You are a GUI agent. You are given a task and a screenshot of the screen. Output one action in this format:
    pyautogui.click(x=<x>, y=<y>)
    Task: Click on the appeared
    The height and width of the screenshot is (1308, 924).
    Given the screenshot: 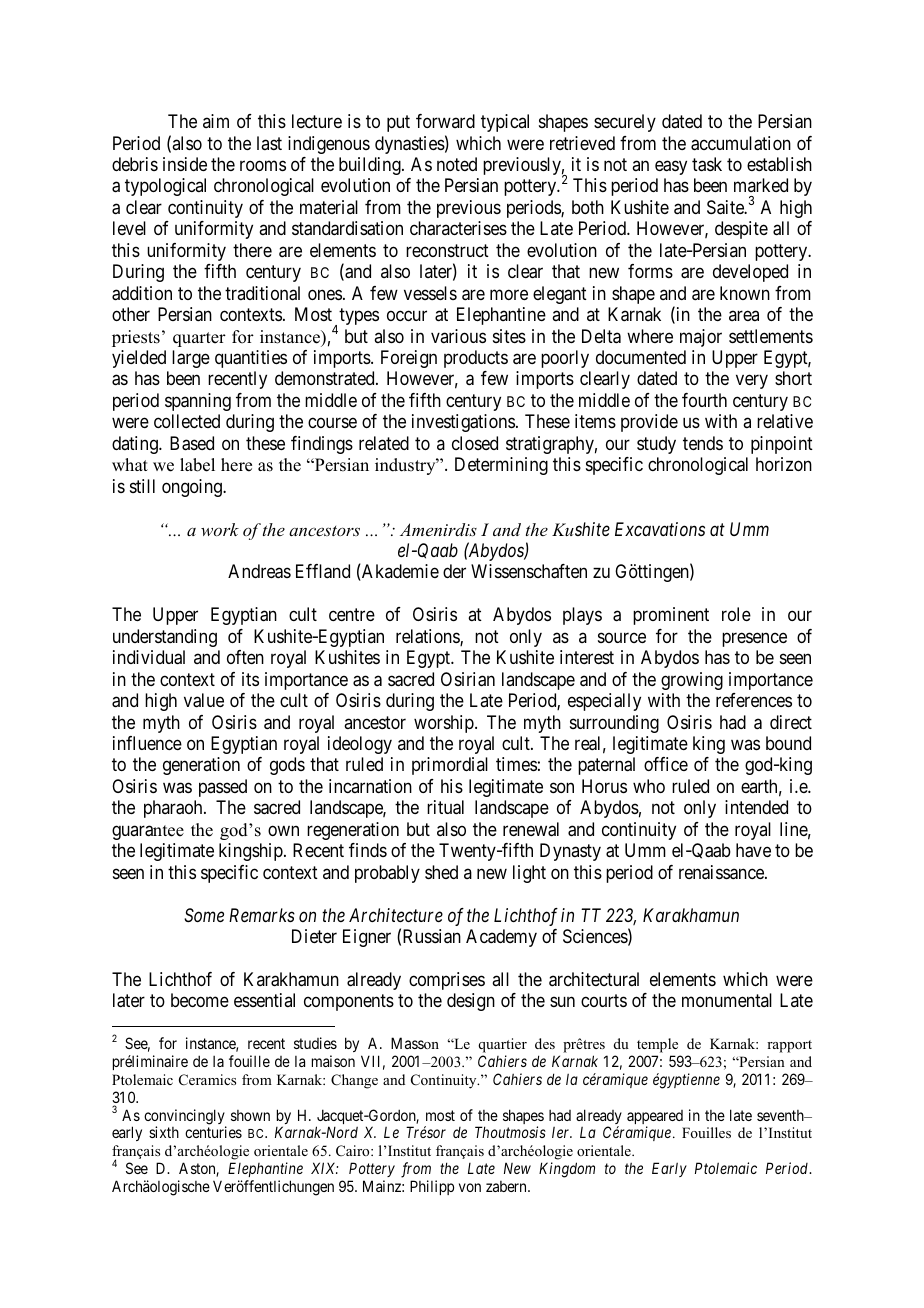 What is the action you would take?
    pyautogui.click(x=655, y=1118)
